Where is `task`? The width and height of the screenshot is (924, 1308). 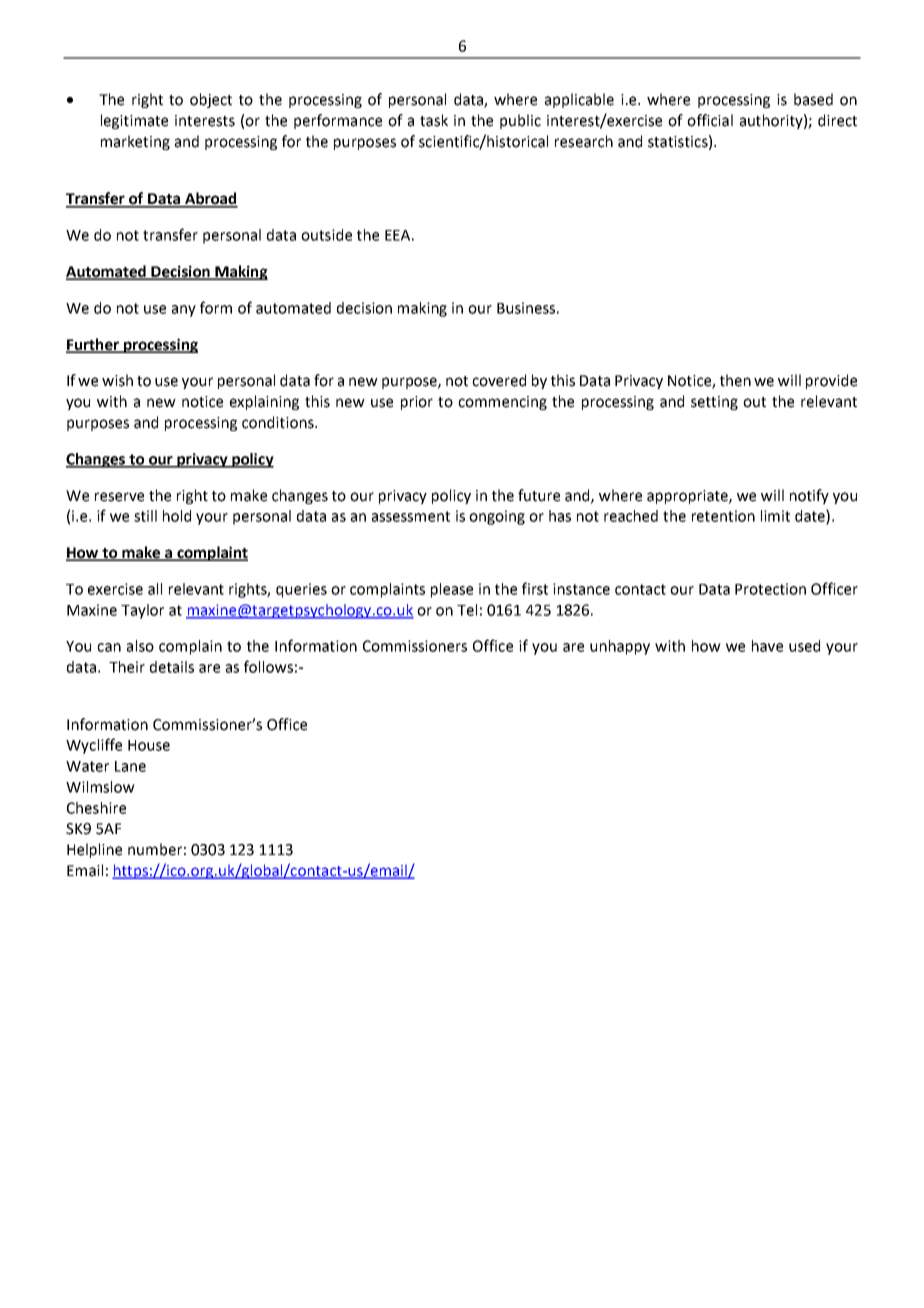 task is located at coordinates (434, 120).
